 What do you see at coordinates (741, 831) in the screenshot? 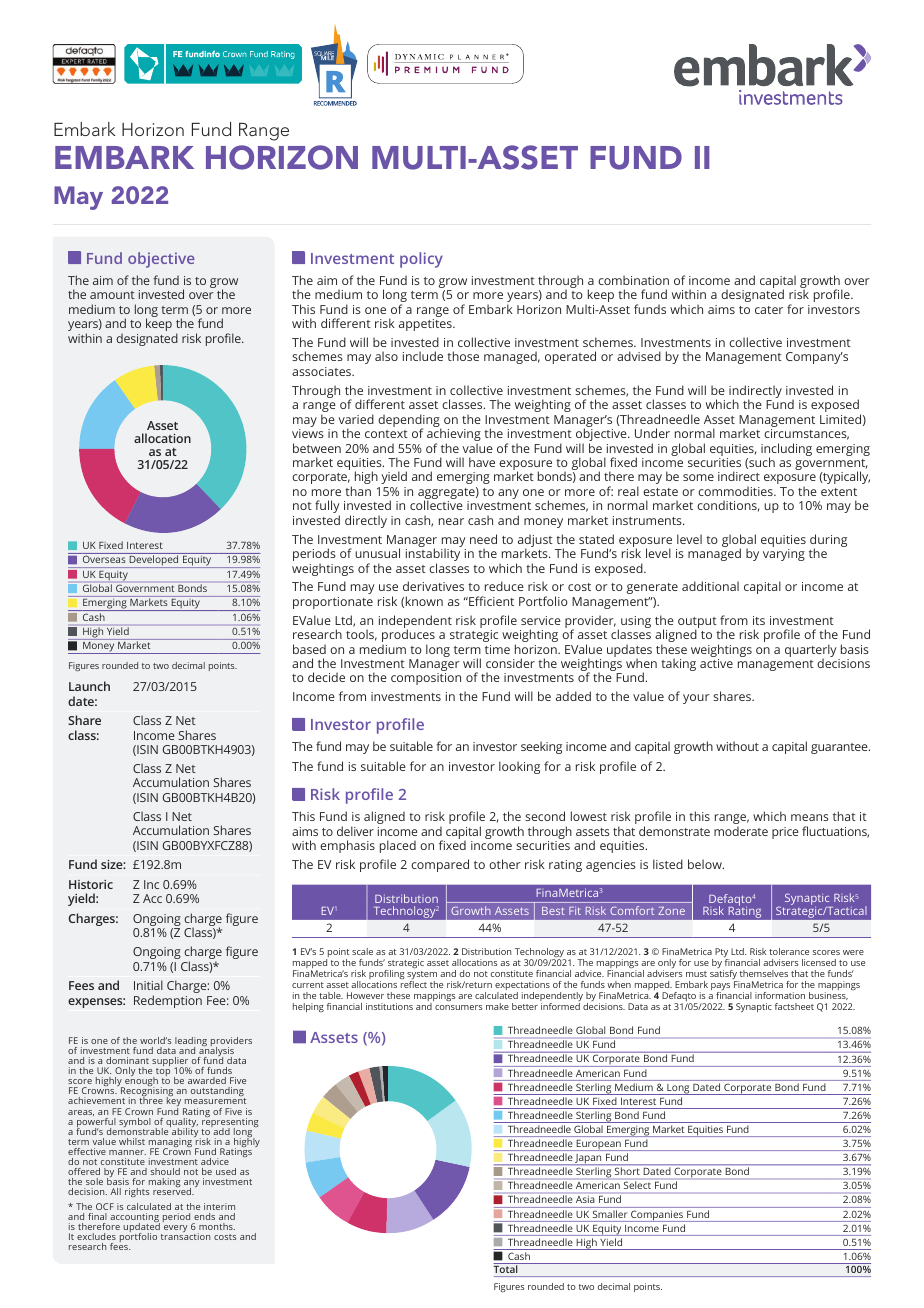
I see `moderate` at bounding box center [741, 831].
